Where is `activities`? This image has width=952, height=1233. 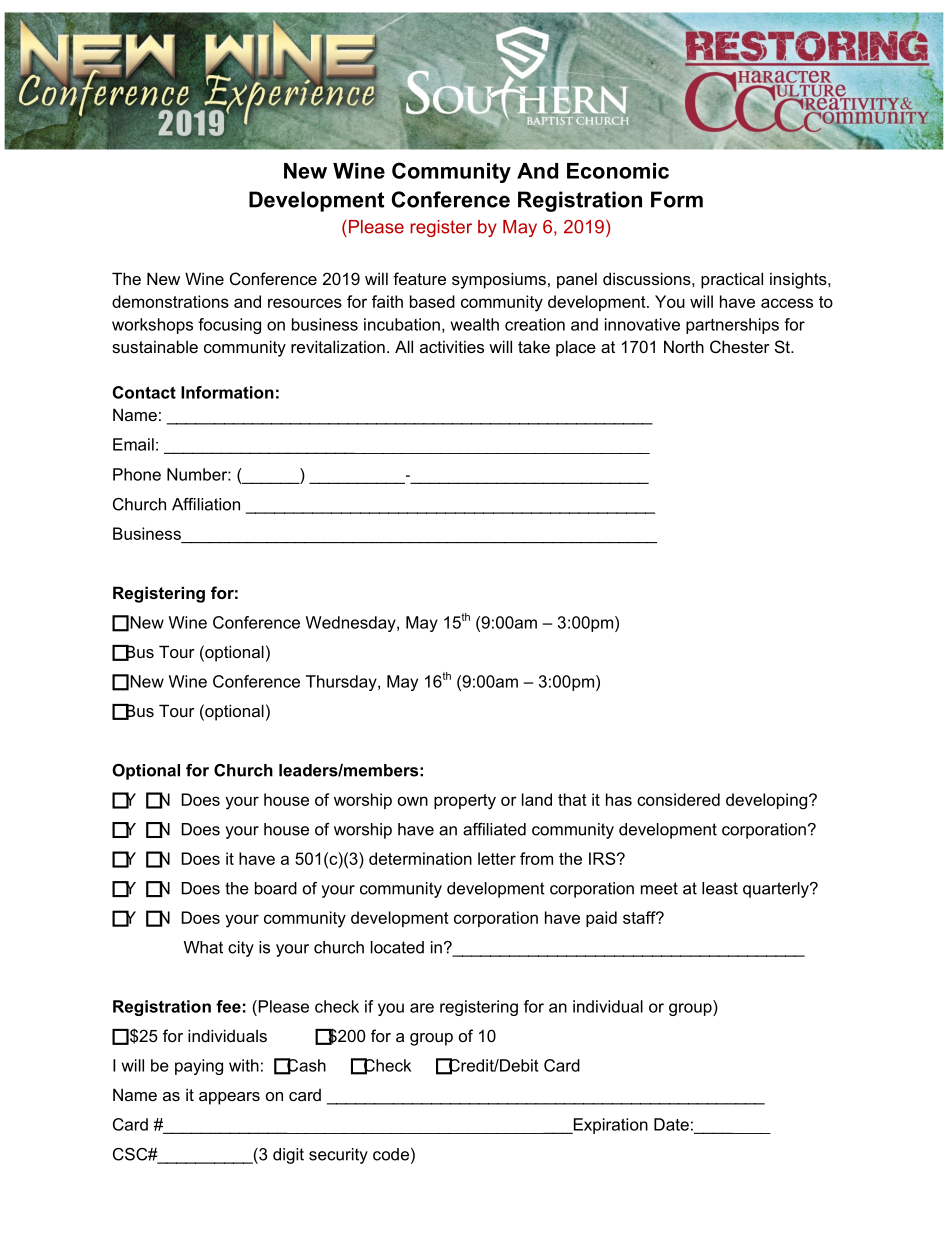 activities is located at coordinates (452, 346).
